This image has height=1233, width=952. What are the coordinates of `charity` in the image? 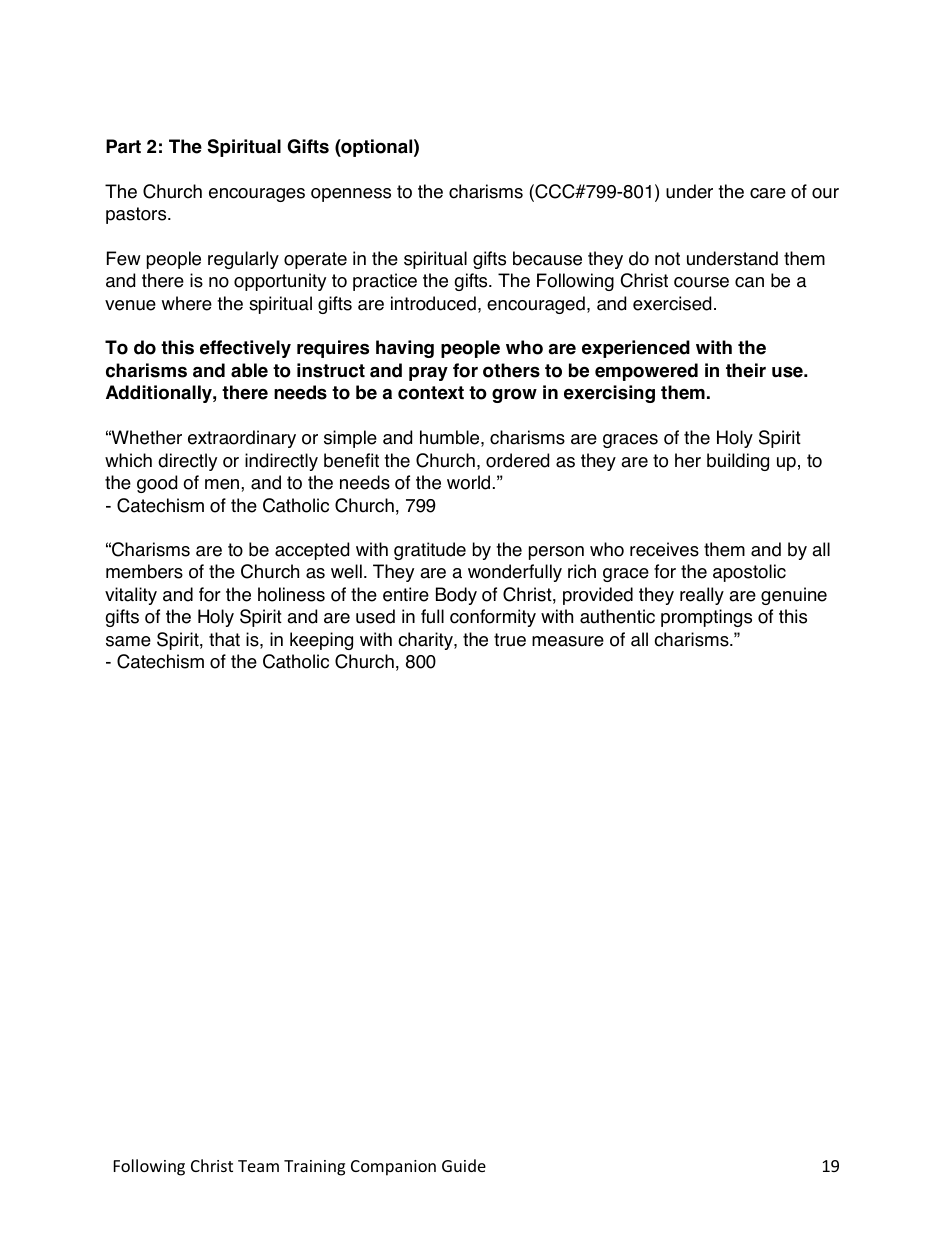 It's located at (426, 641).
